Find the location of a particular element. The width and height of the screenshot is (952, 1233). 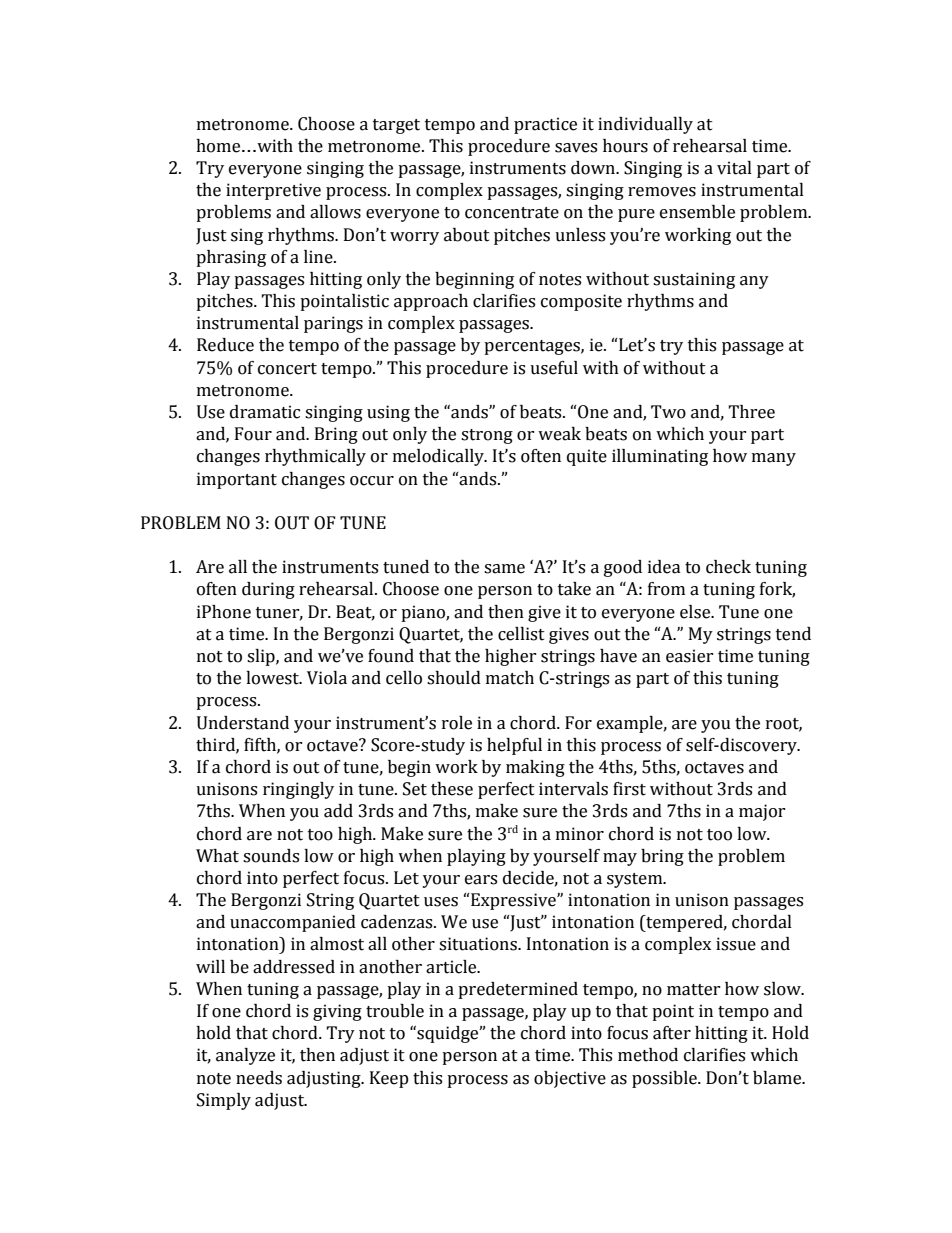

major is located at coordinates (762, 812).
